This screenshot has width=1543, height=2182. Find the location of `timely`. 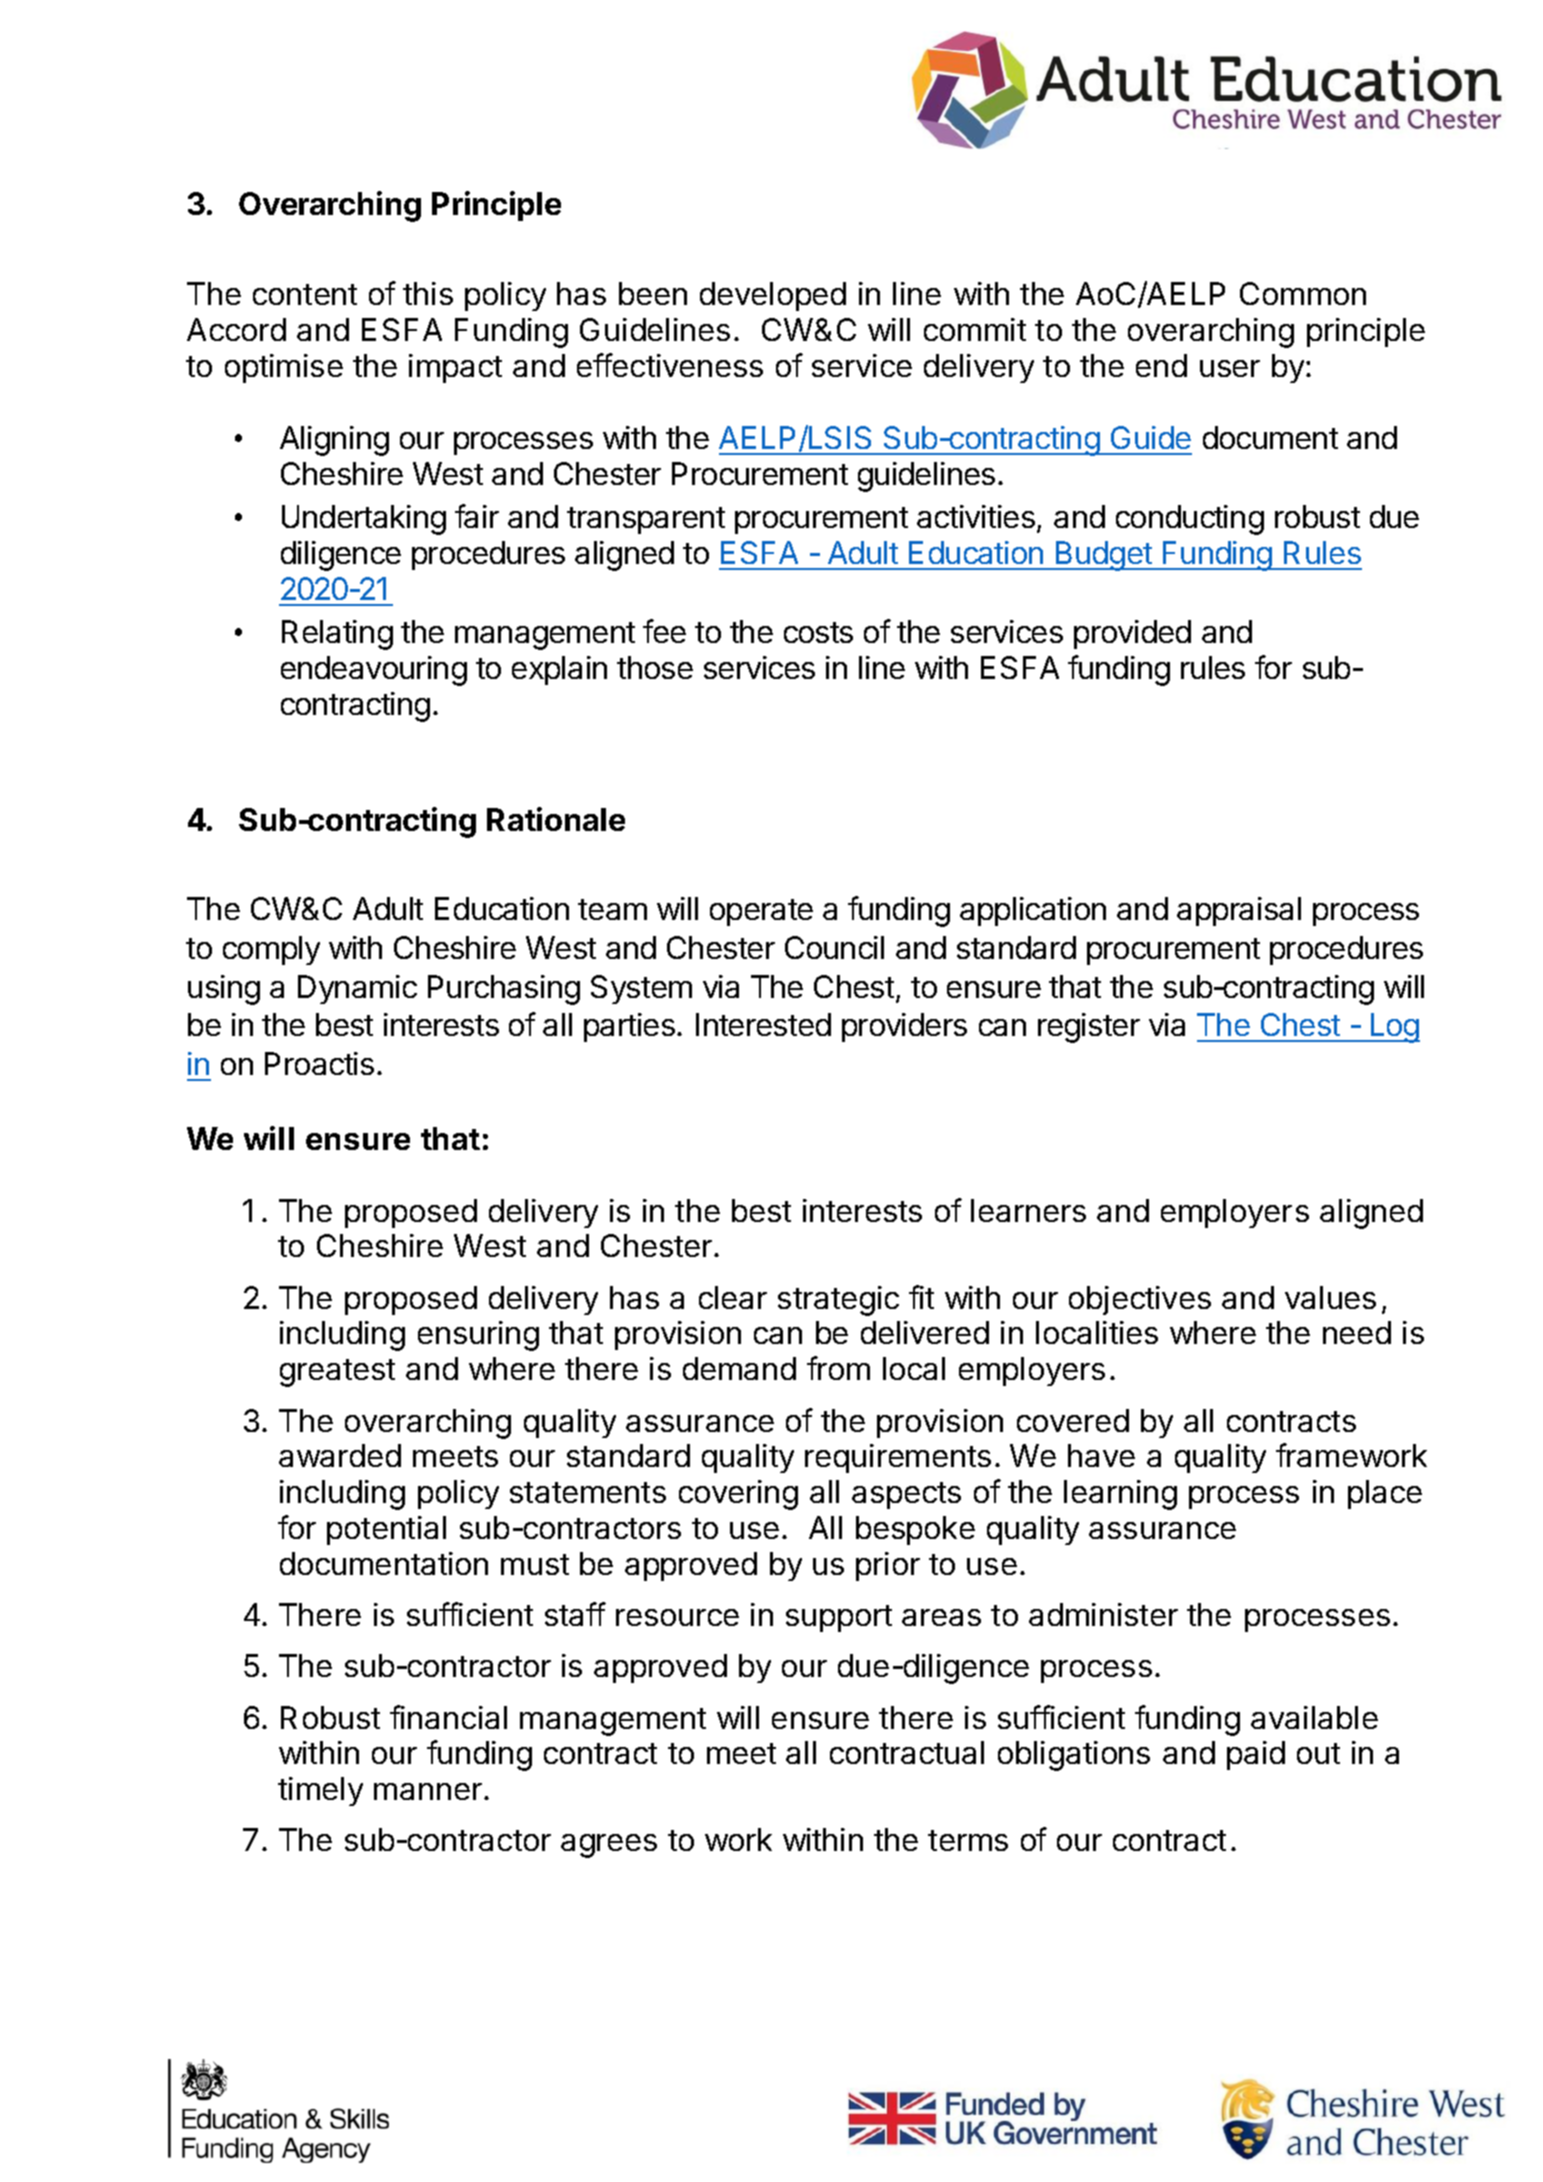

timely is located at coordinates (320, 1791).
